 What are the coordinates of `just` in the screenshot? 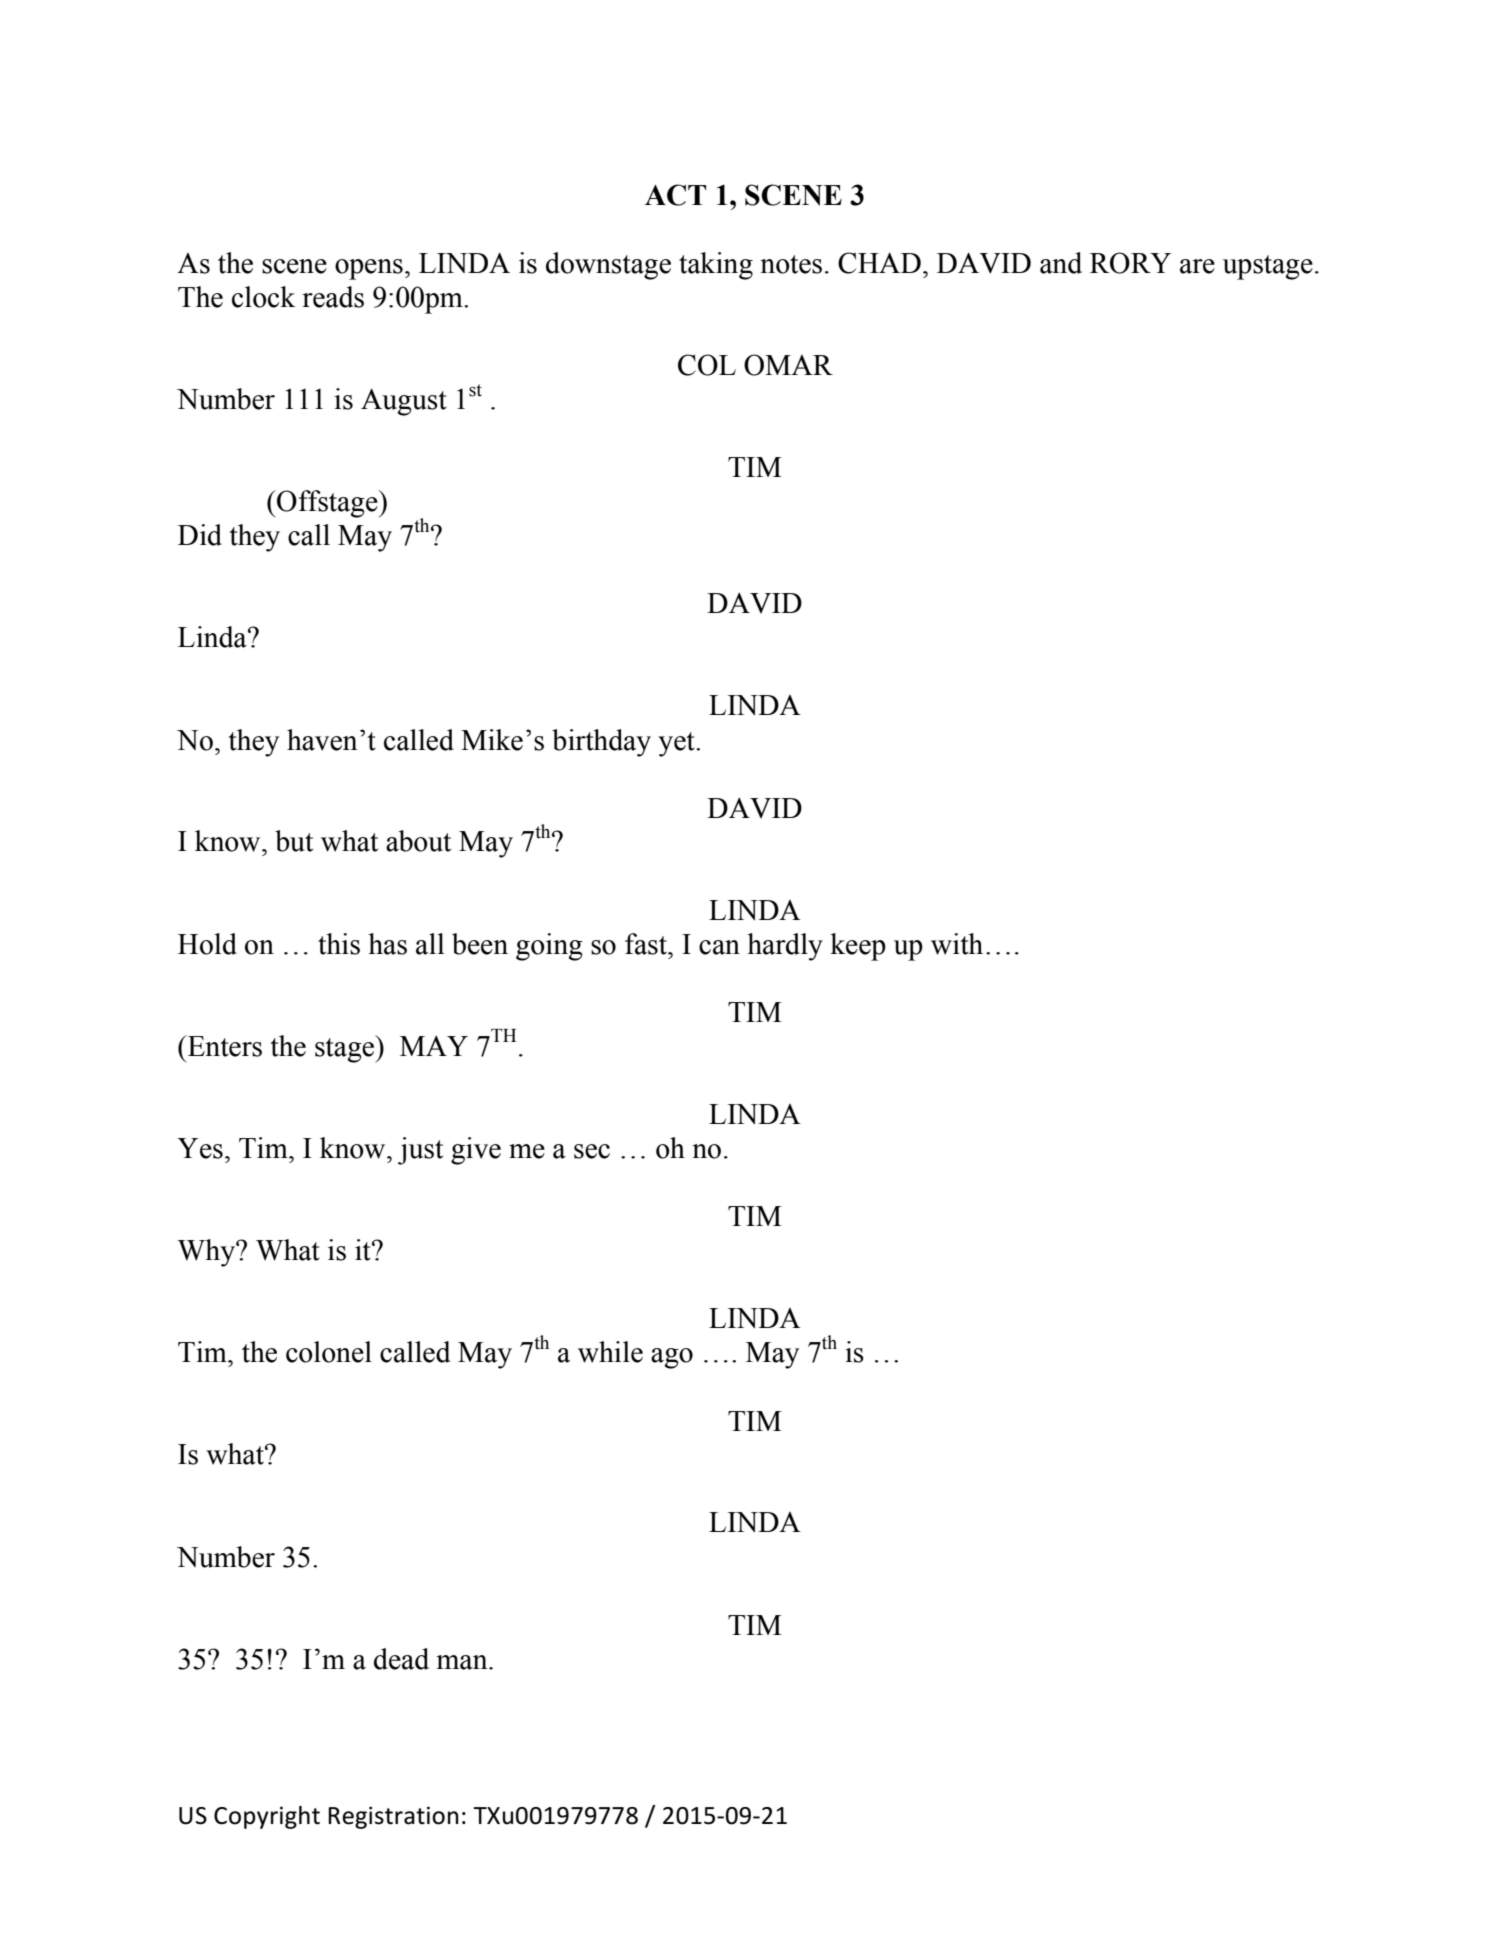 It's located at (420, 1151).
